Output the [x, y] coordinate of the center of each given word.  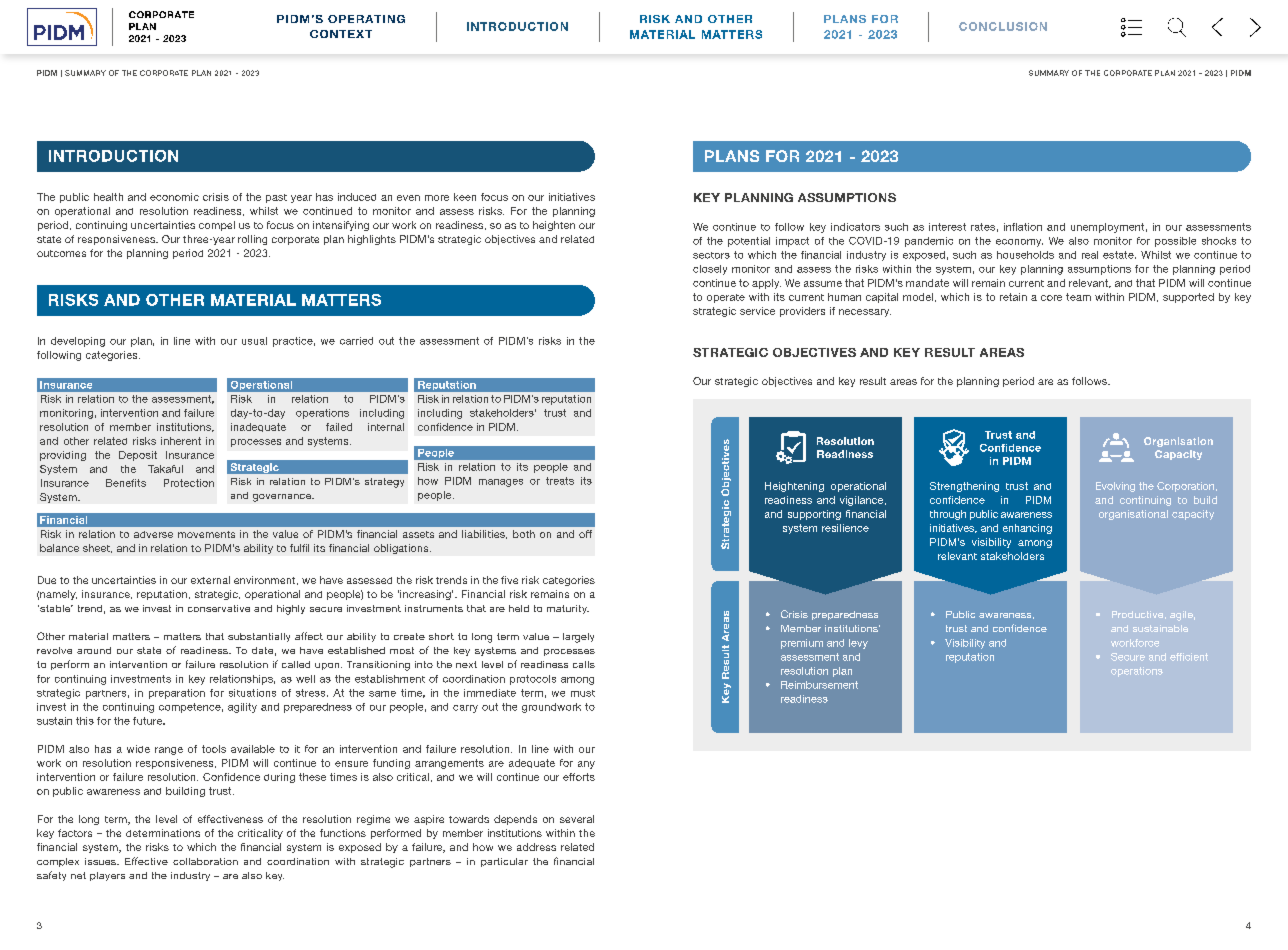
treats [560, 481]
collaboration [205, 861]
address [536, 847]
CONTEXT [341, 34]
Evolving [1115, 487]
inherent [181, 441]
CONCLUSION [1003, 26]
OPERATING [366, 19]
